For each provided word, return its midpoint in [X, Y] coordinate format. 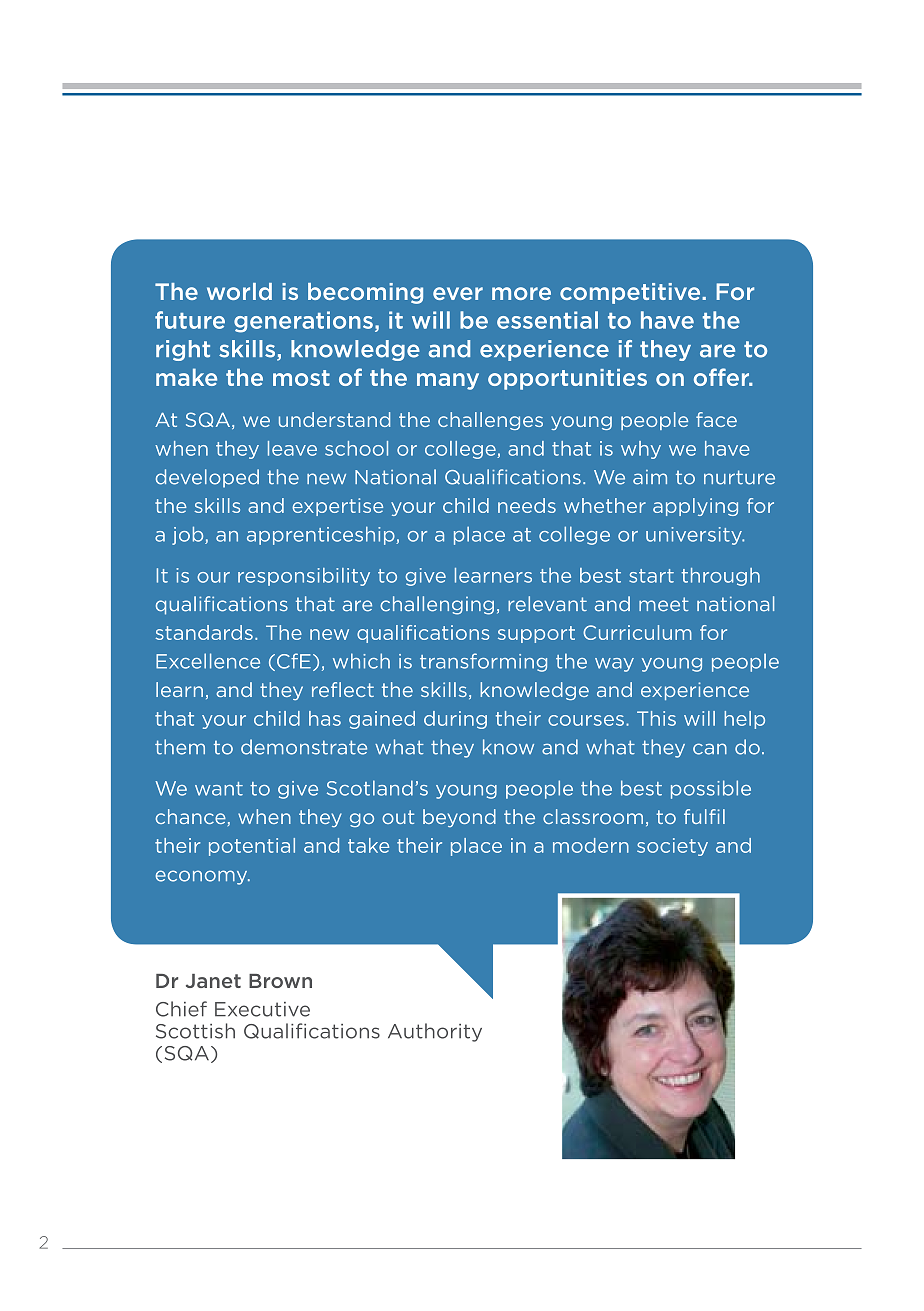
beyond [459, 818]
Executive [262, 1009]
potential [252, 847]
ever [458, 293]
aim [650, 477]
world [239, 291]
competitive [631, 293]
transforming [483, 662]
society [672, 847]
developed [207, 478]
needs [527, 505]
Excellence [208, 661]
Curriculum [637, 632]
